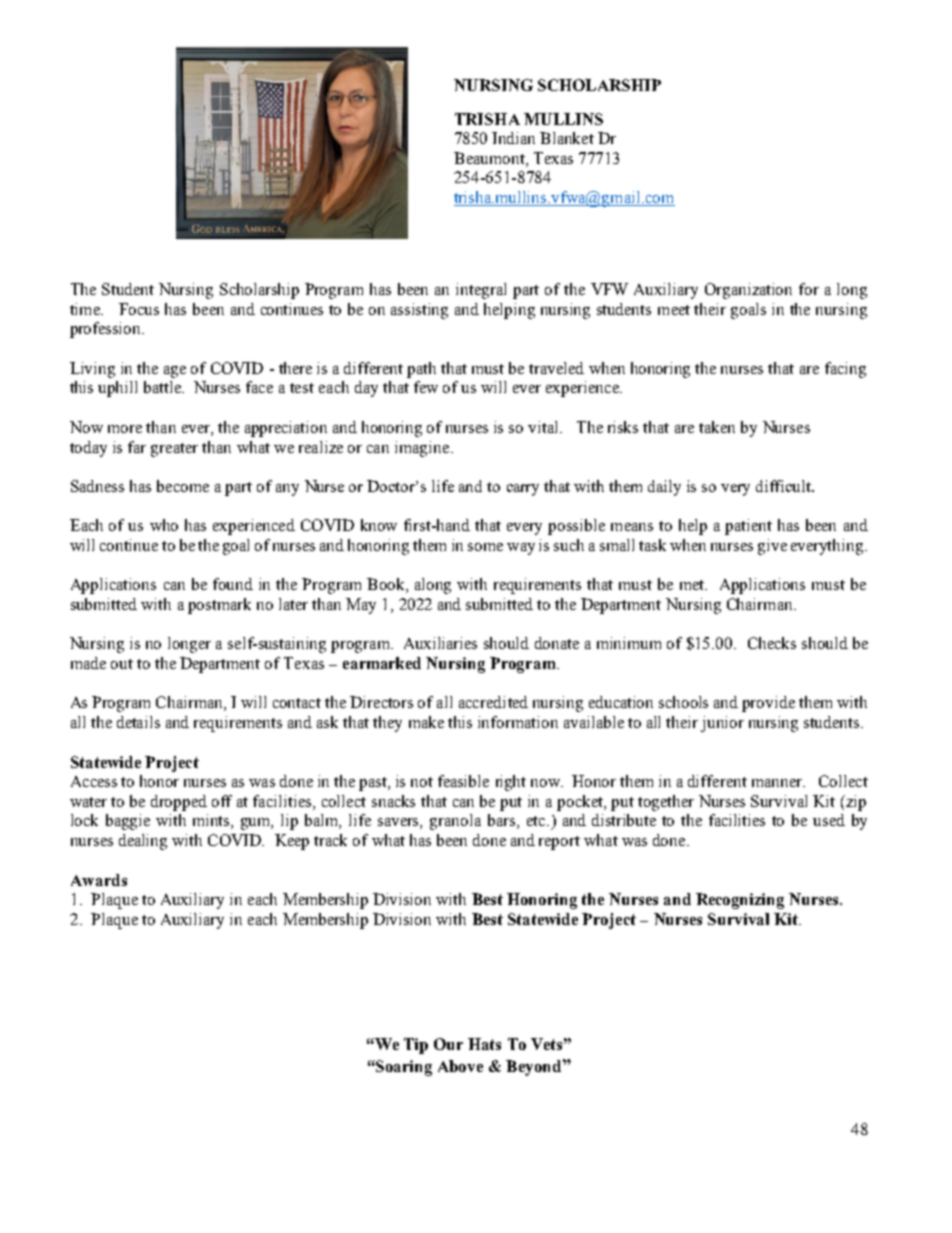 The width and height of the image is (952, 1233). Describe the element at coordinates (740, 901) in the image. I see `Recognizing` at that location.
